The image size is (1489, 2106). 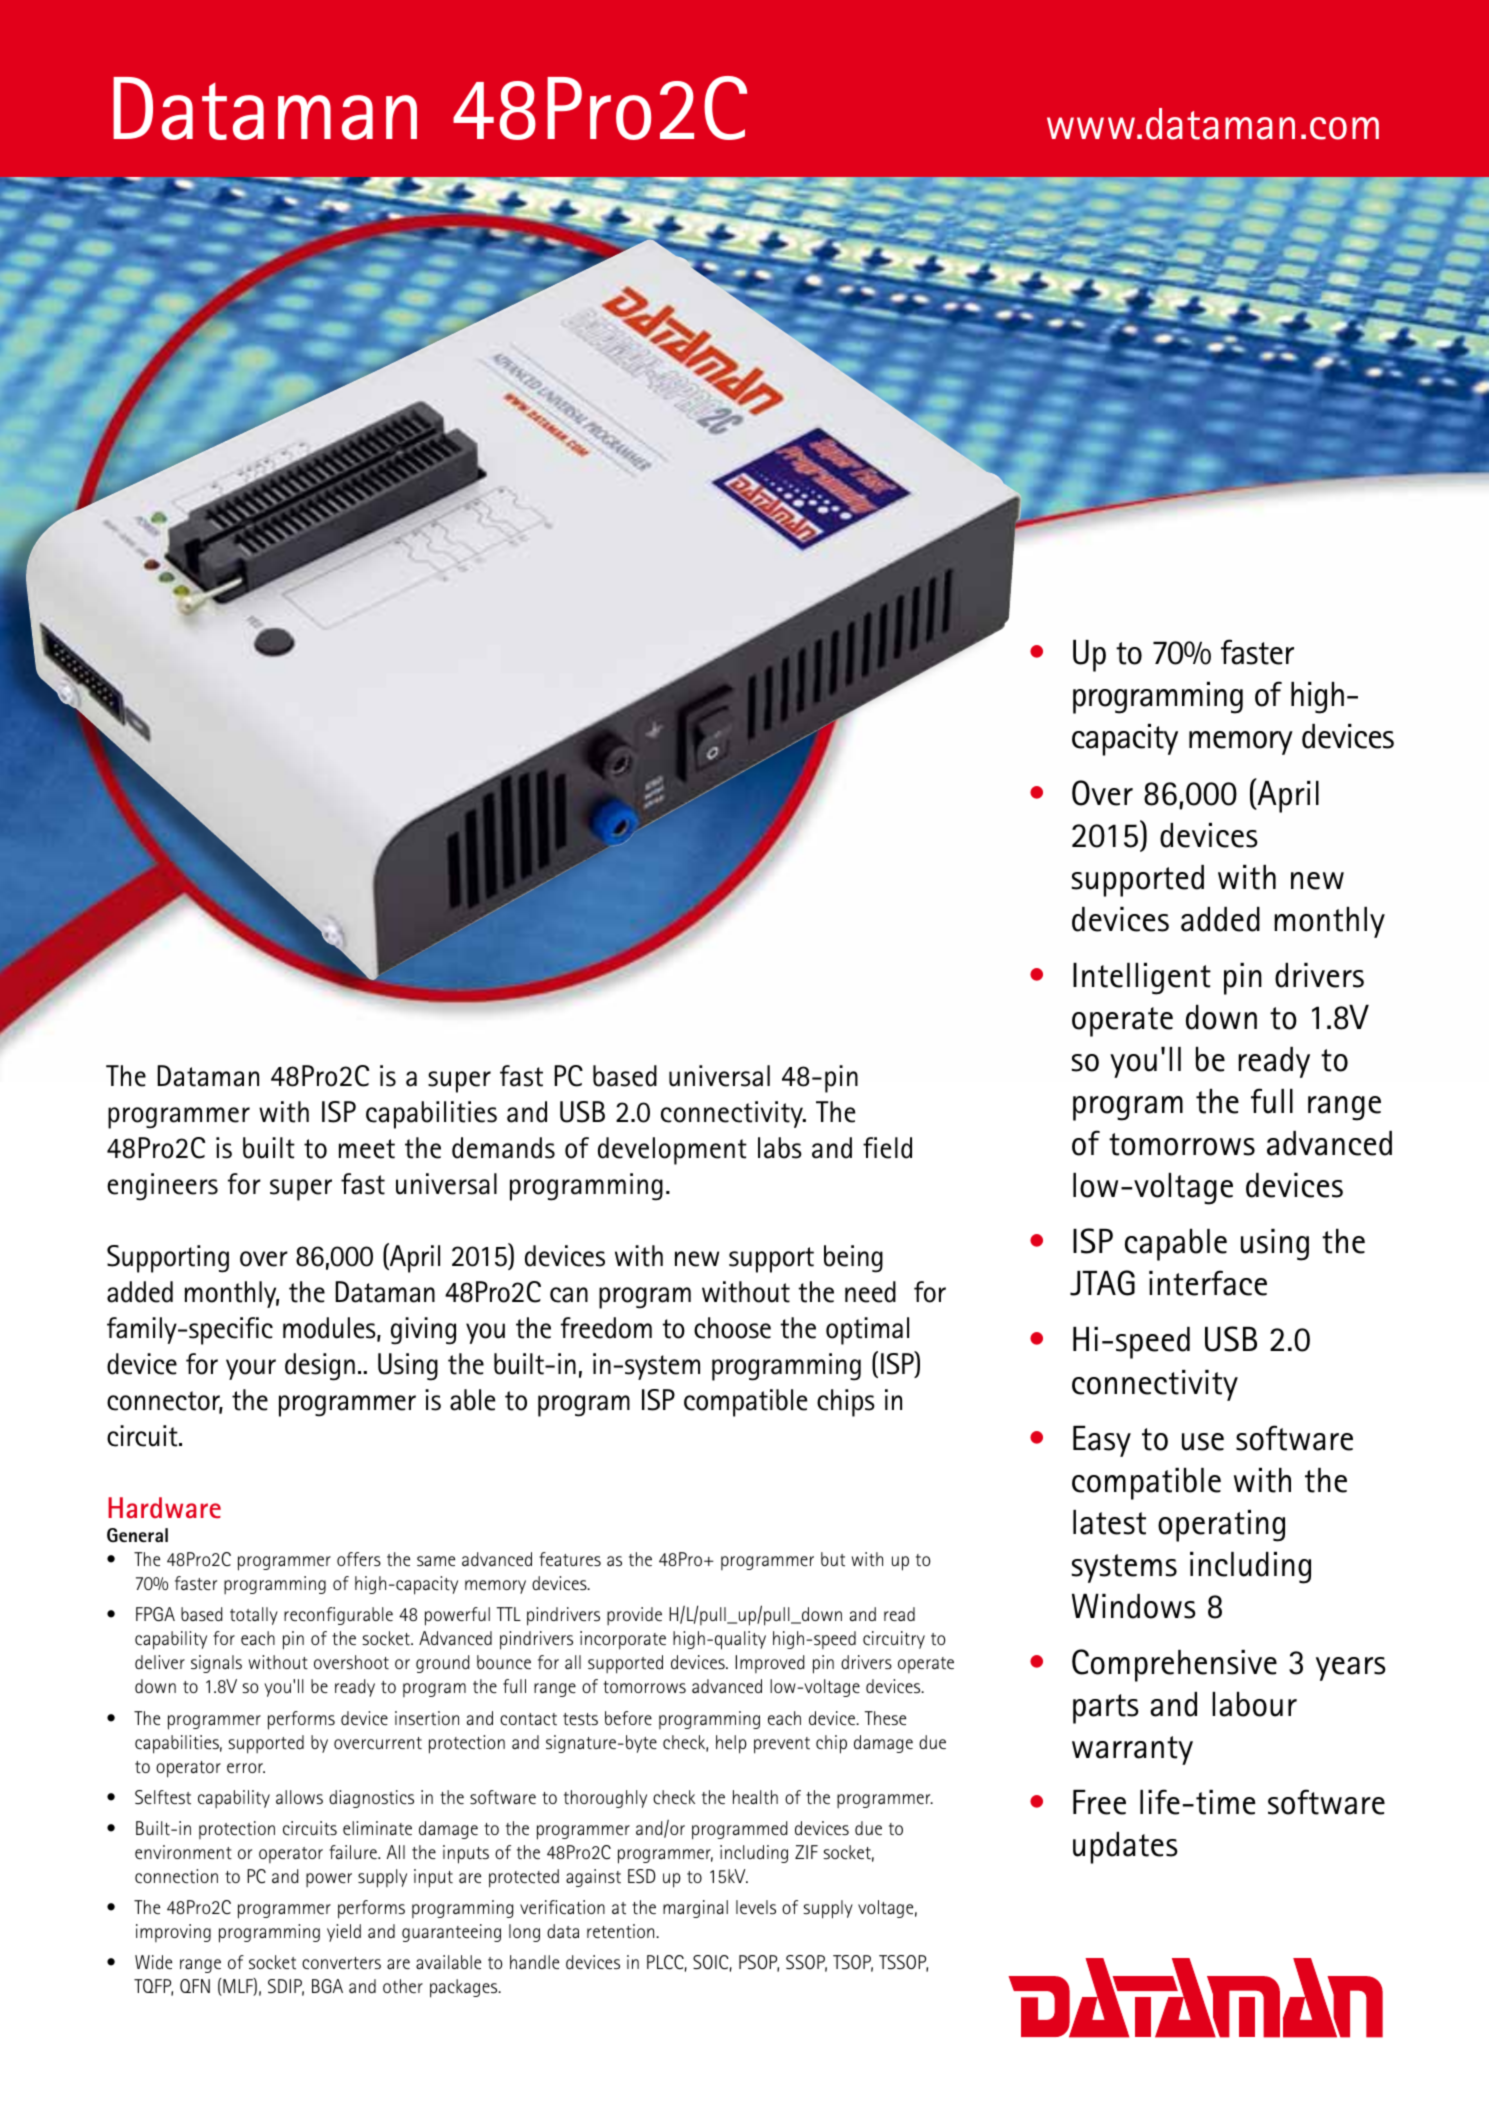 I want to click on Hardware, so click(x=164, y=1508).
